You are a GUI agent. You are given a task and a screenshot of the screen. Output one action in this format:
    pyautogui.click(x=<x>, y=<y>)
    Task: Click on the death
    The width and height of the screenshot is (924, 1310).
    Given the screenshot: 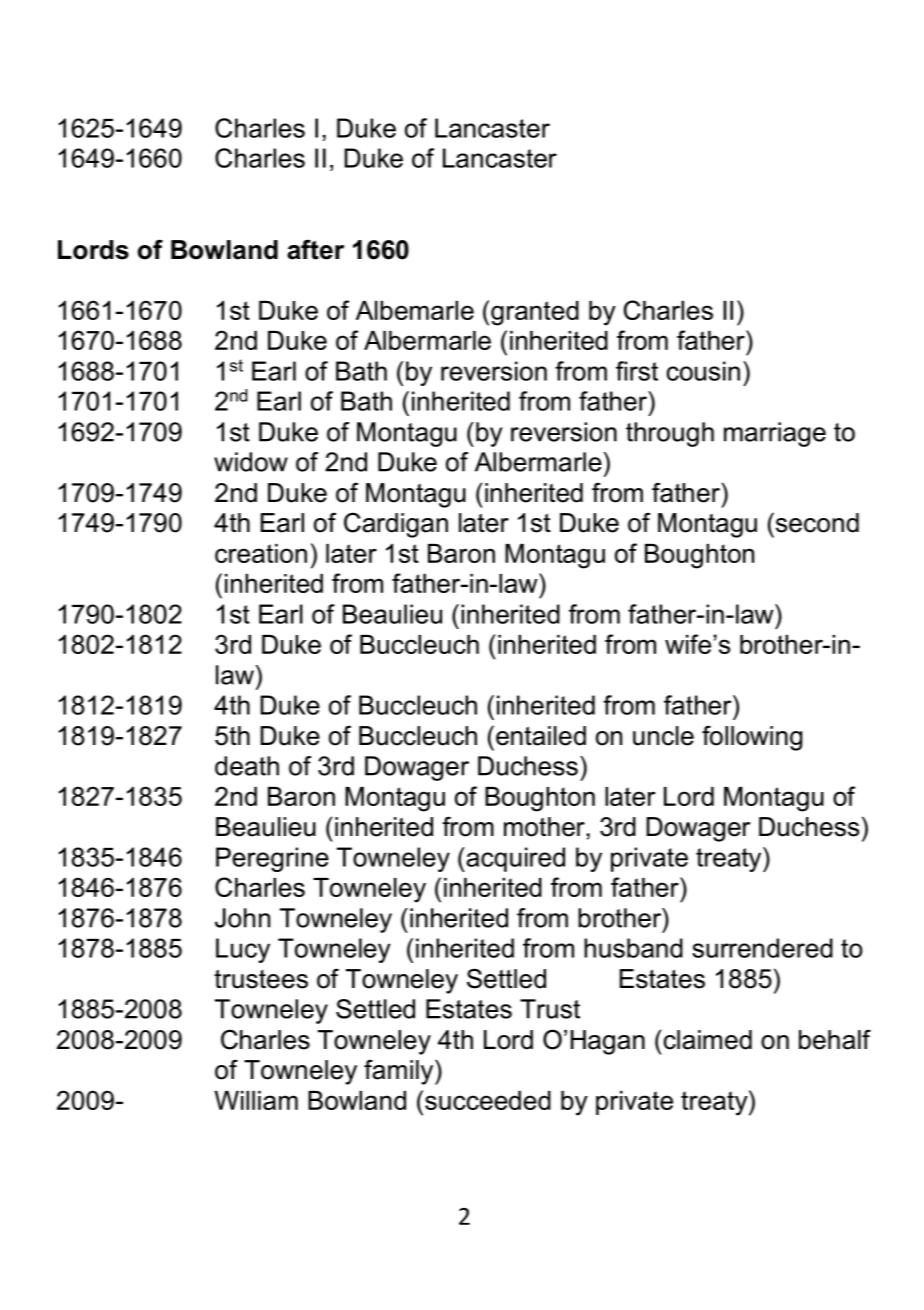 What is the action you would take?
    pyautogui.click(x=247, y=766)
